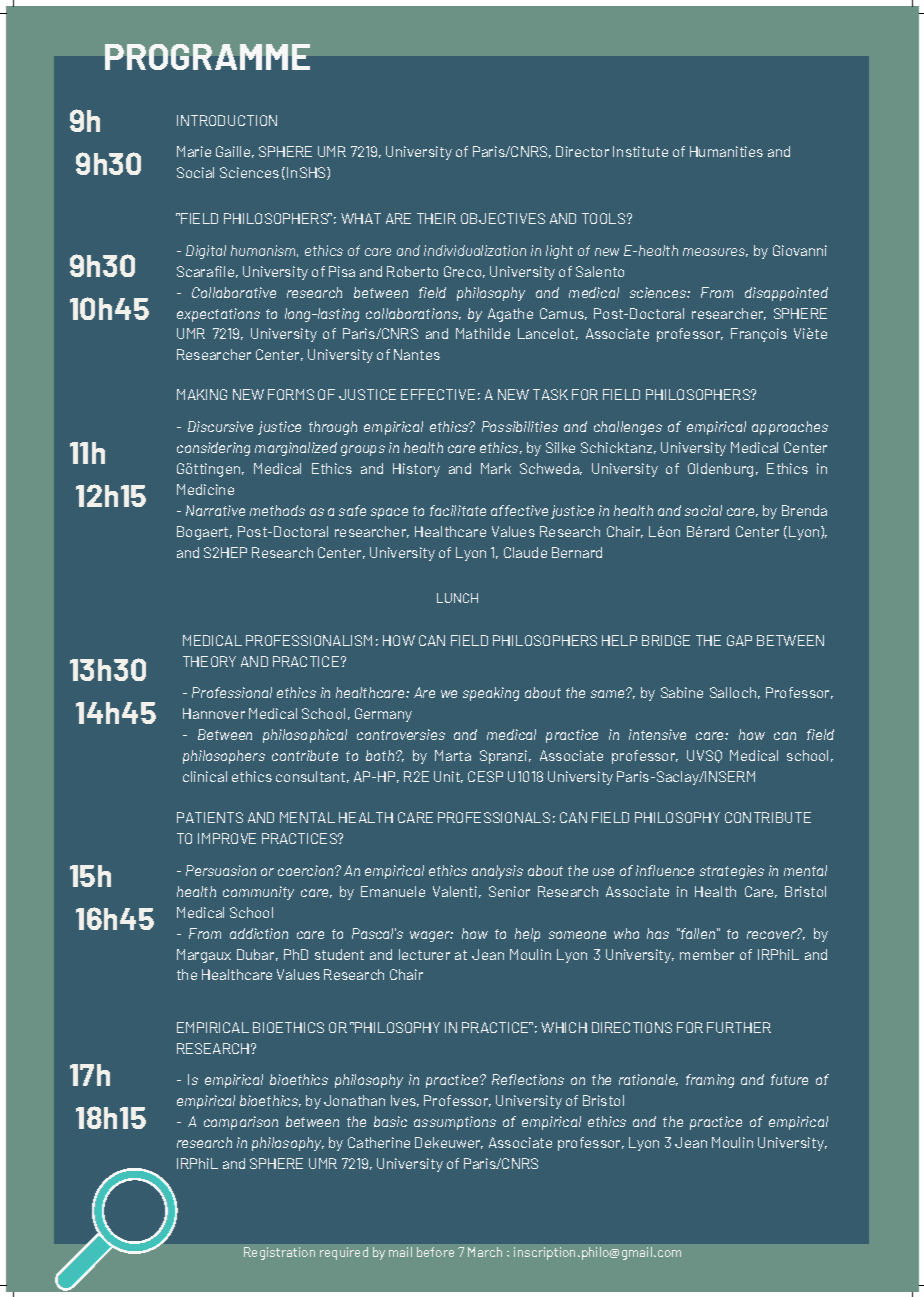 The image size is (924, 1297). I want to click on GAP, so click(739, 640).
